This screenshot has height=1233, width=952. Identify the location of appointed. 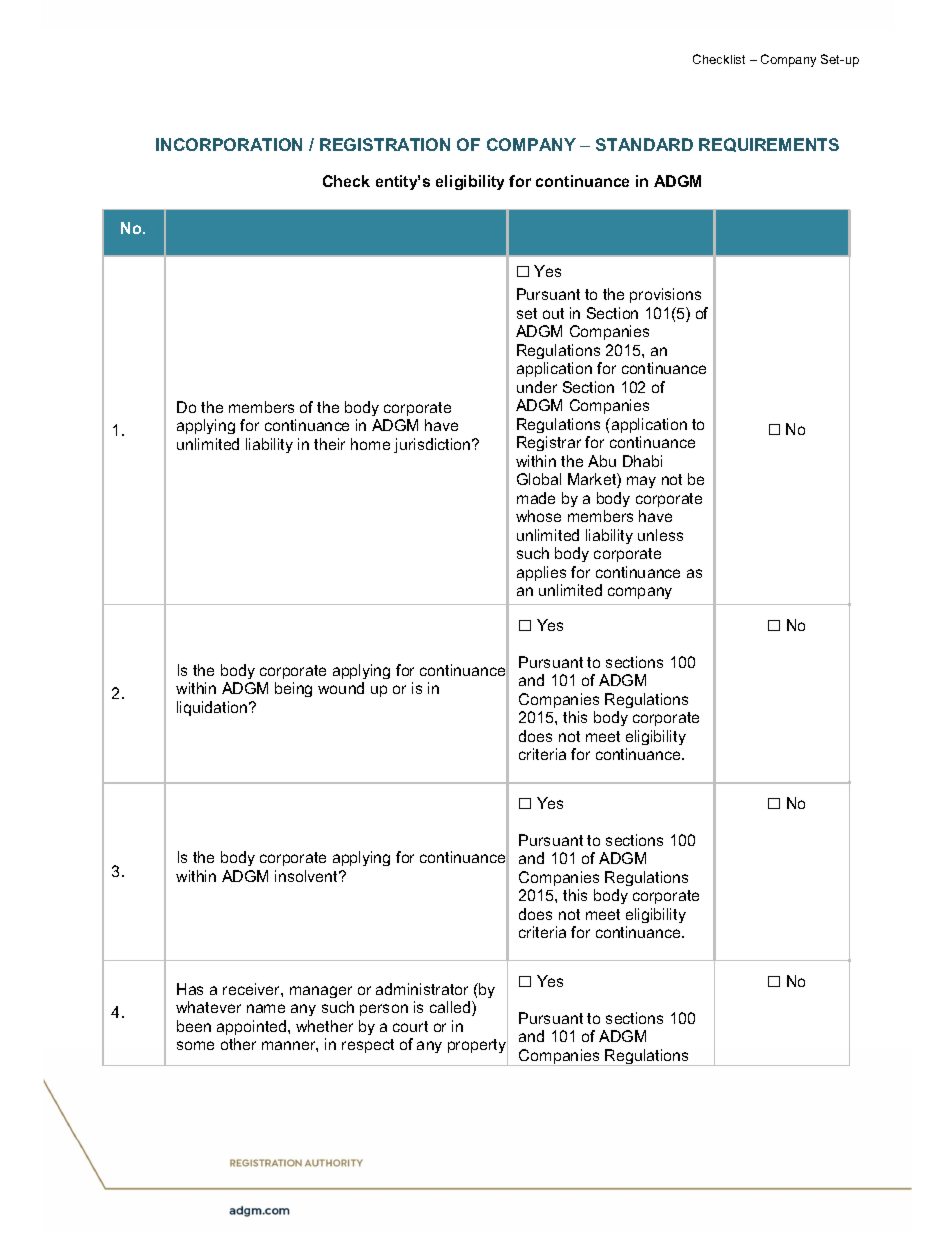
(253, 1027).
